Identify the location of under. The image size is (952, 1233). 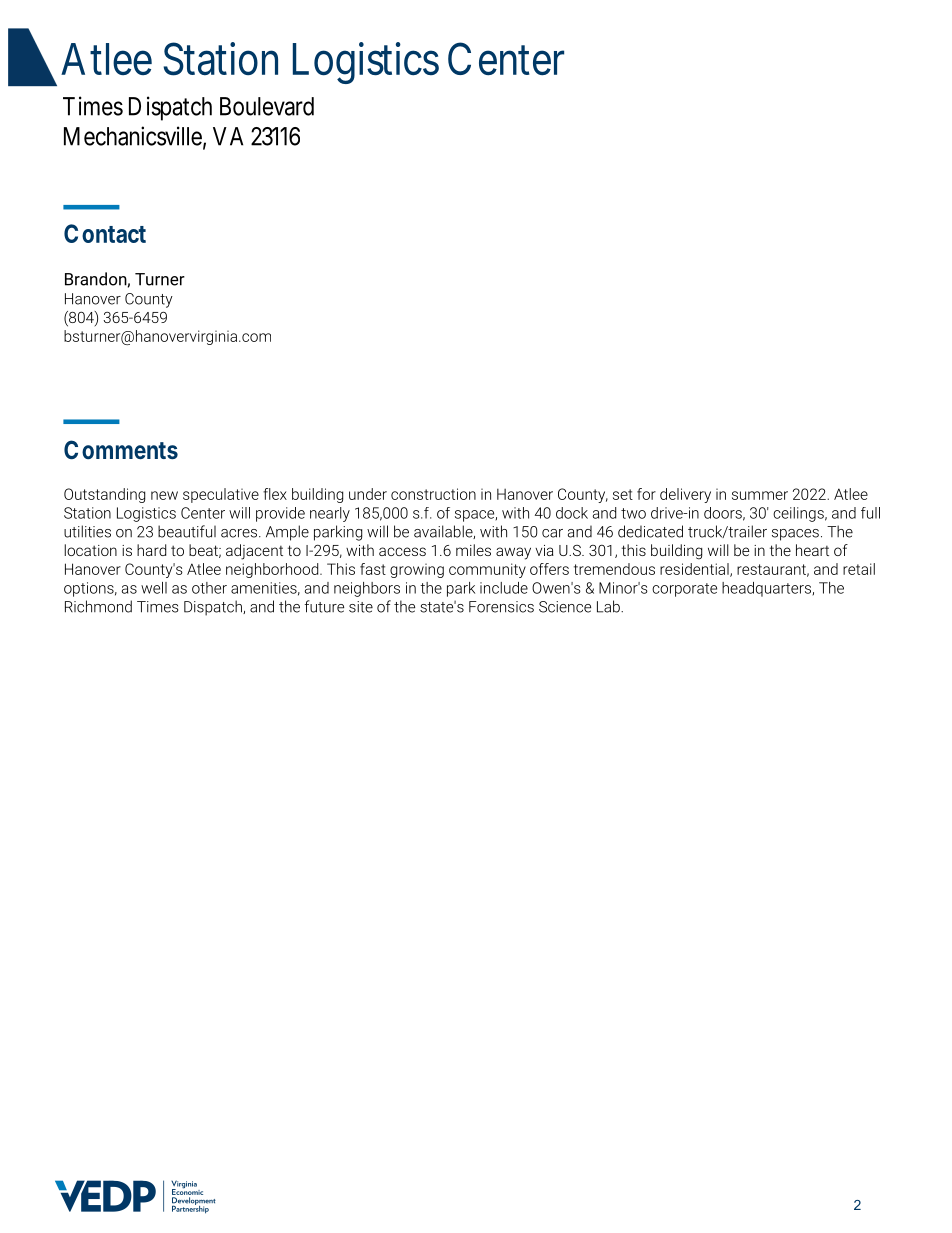
(368, 494).
